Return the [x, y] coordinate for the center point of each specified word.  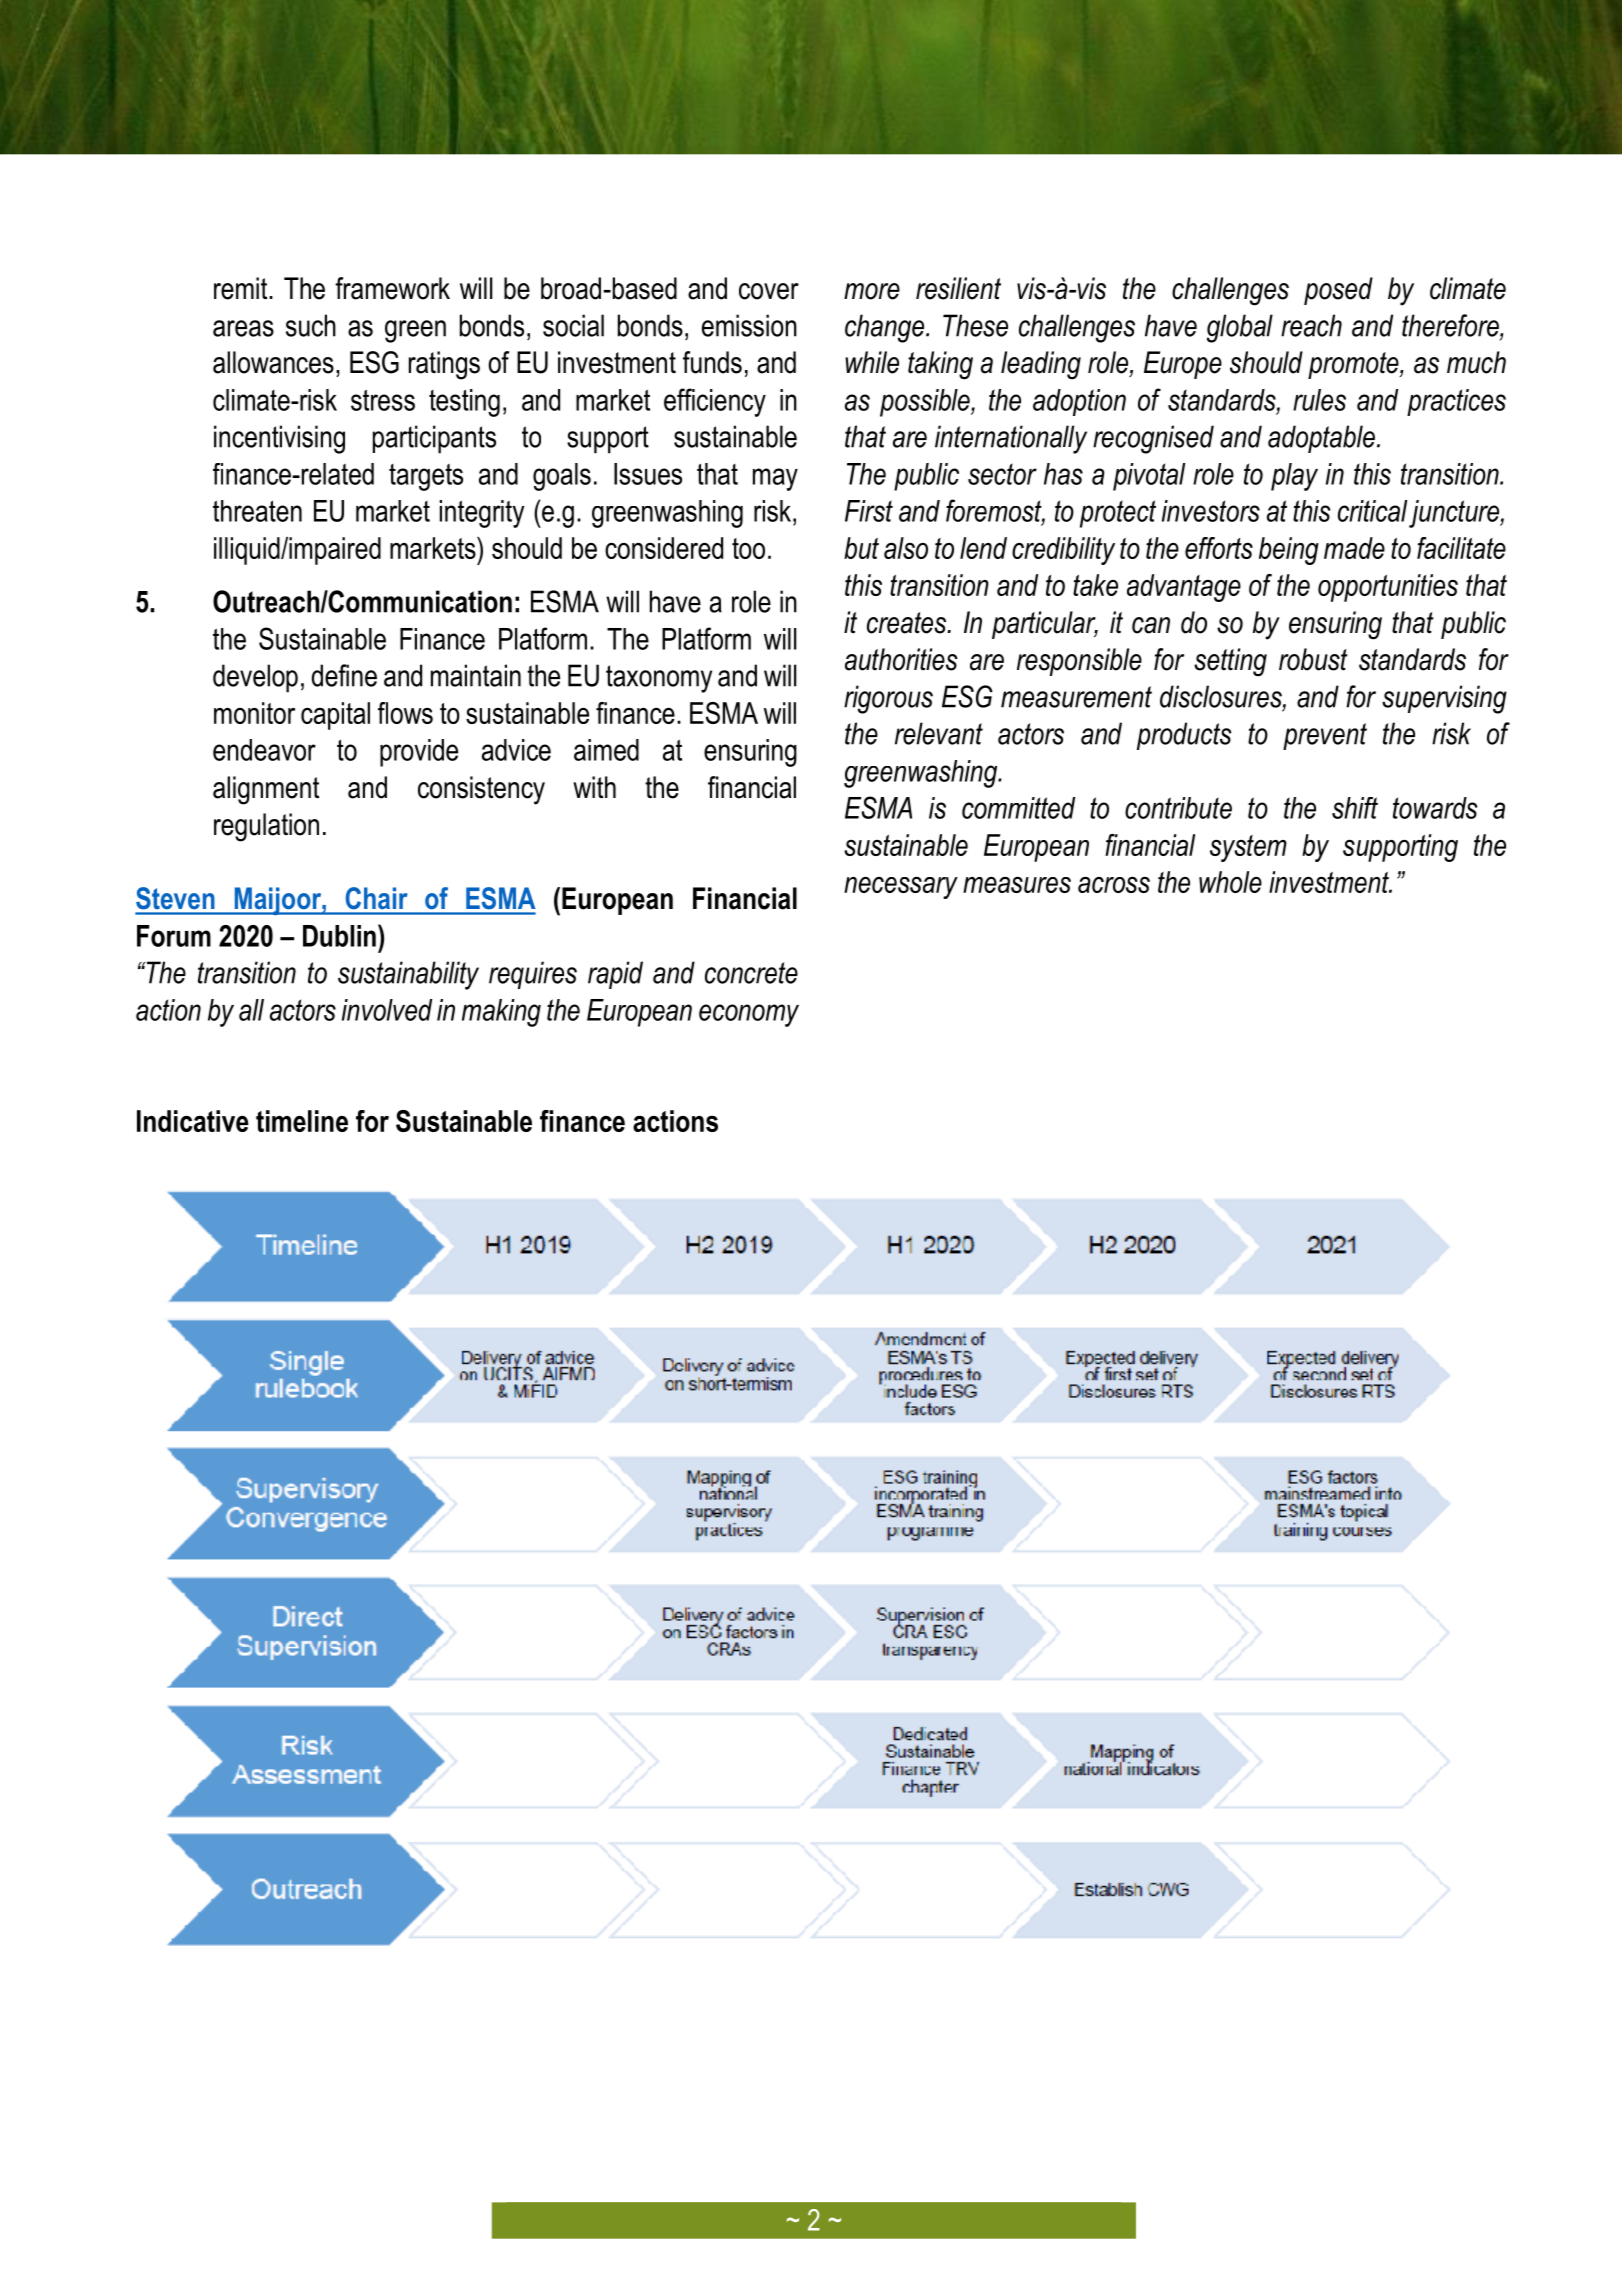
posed [1338, 291]
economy [749, 1015]
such [311, 325]
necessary [901, 888]
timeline [302, 1121]
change [886, 328]
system [1248, 848]
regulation [266, 827]
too [748, 548]
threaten [257, 511]
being [1289, 551]
